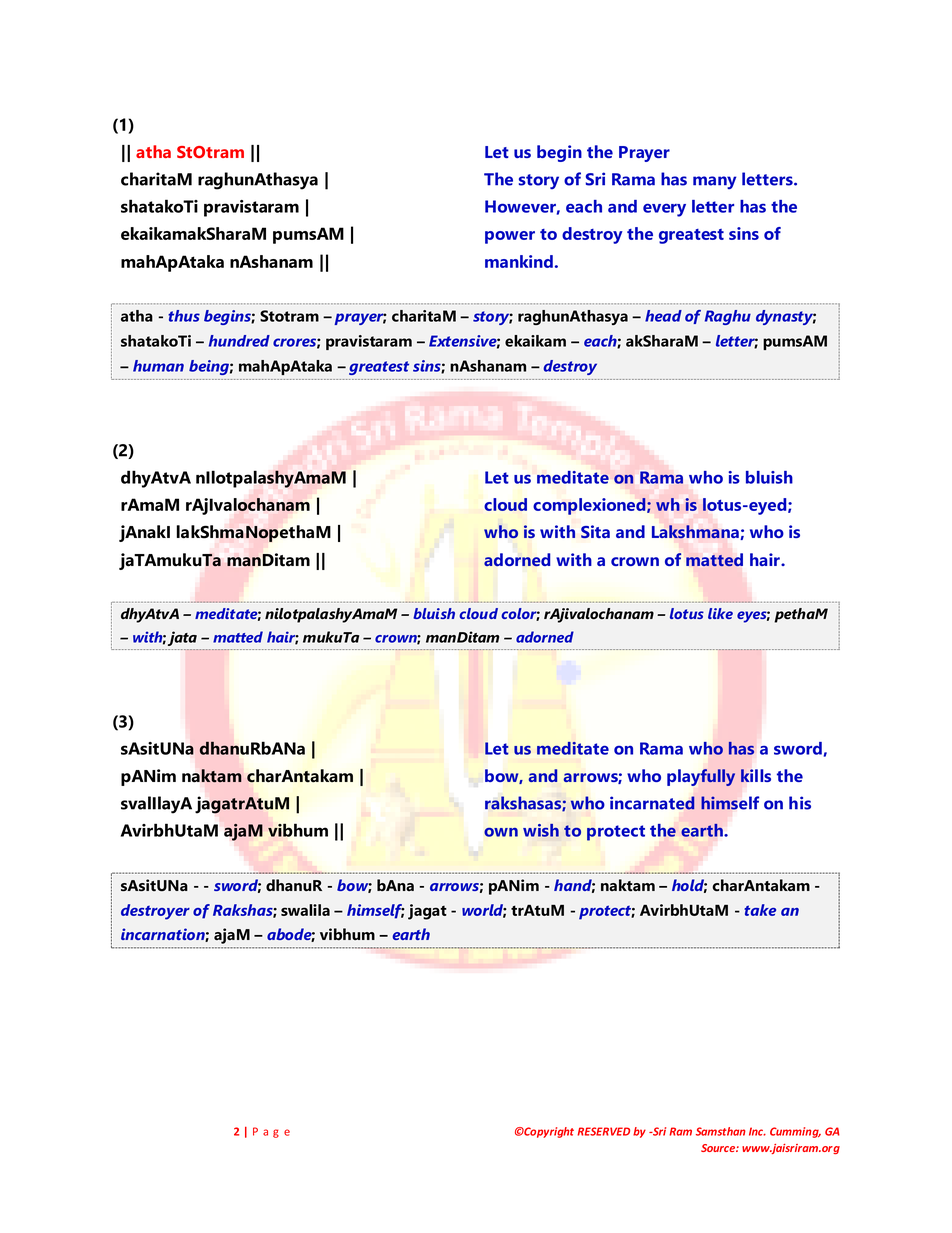  What do you see at coordinates (541, 830) in the screenshot?
I see `wish` at bounding box center [541, 830].
